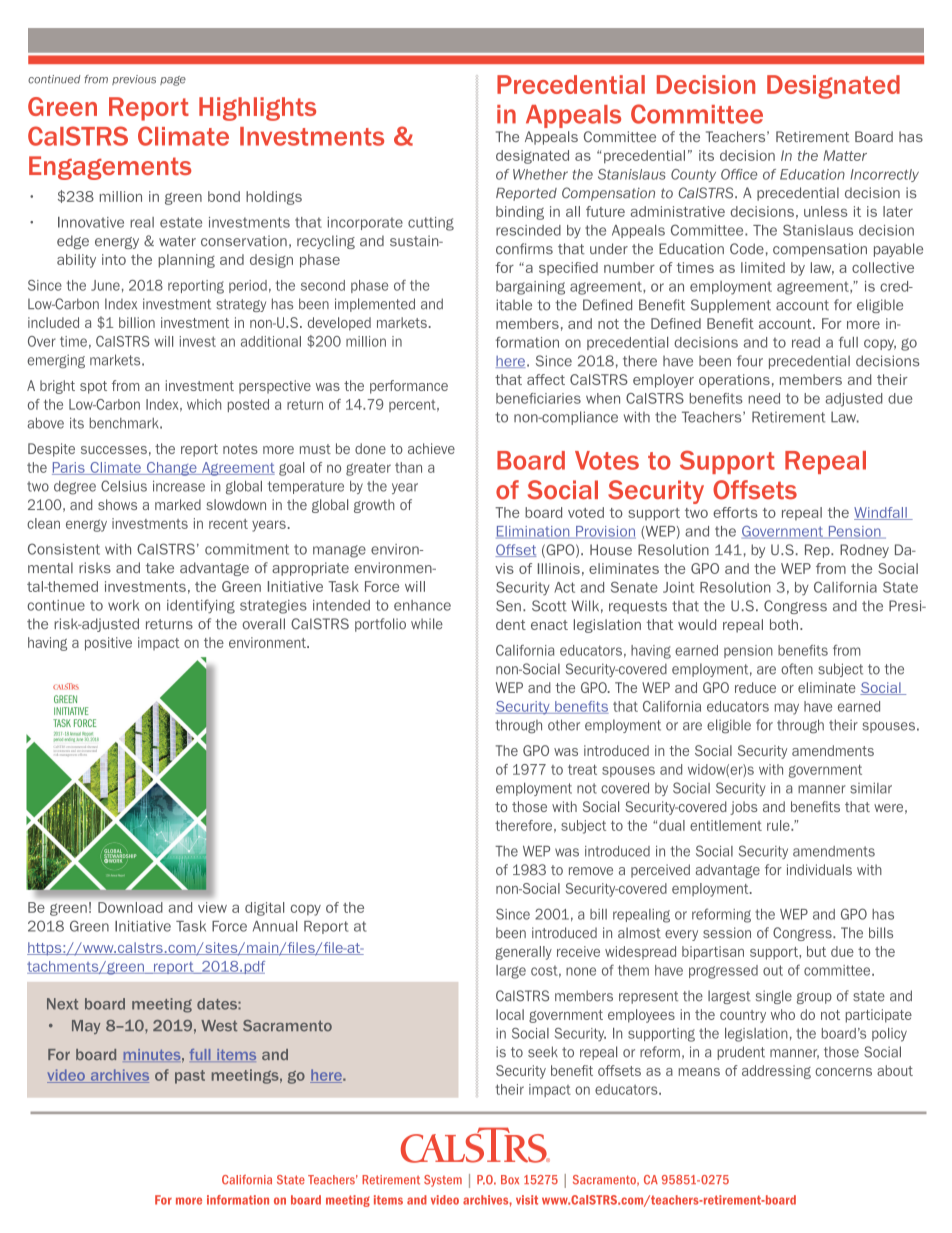 The width and height of the screenshot is (952, 1233). I want to click on Matter, so click(845, 155).
